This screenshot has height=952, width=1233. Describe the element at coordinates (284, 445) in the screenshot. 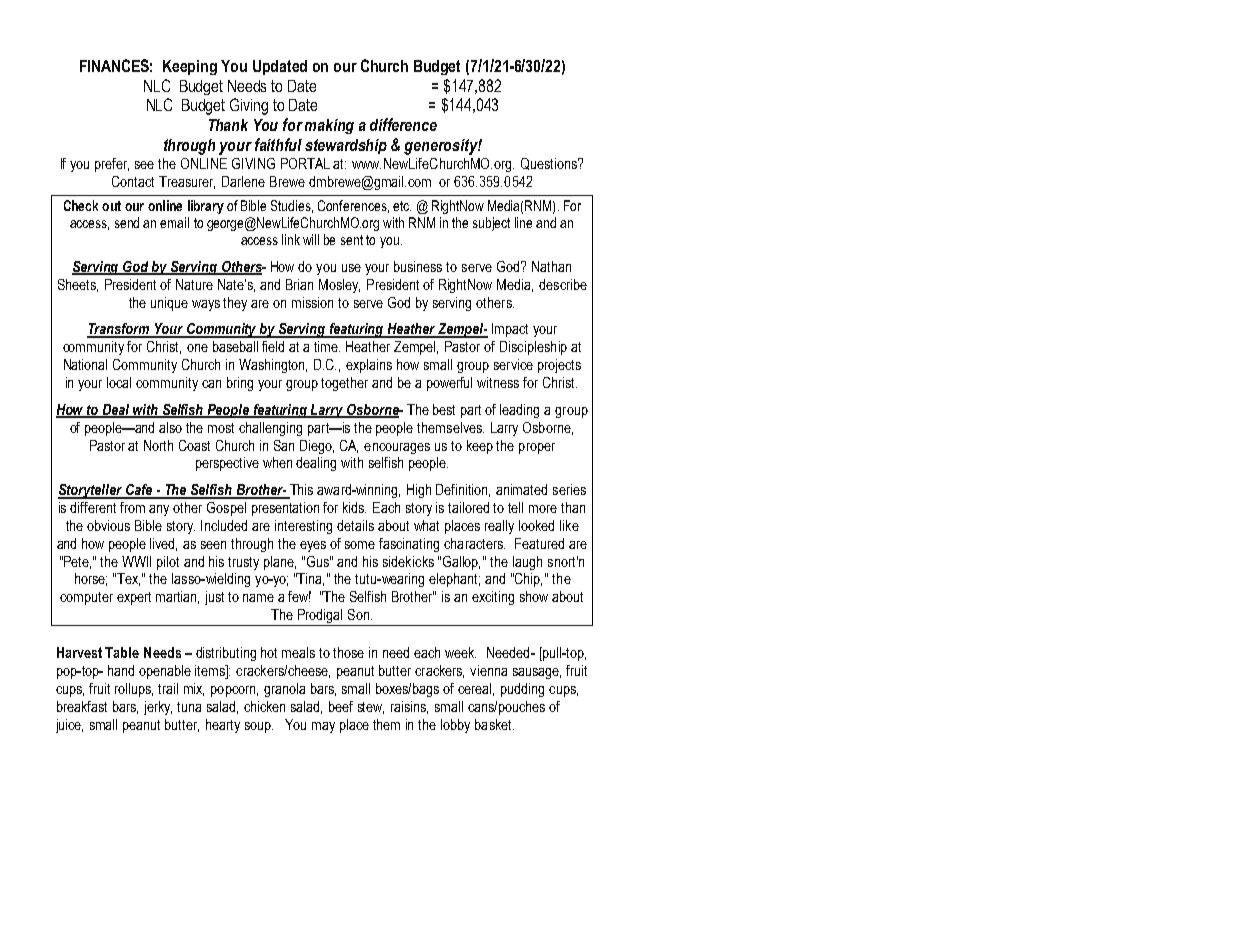

I see `San` at that location.
